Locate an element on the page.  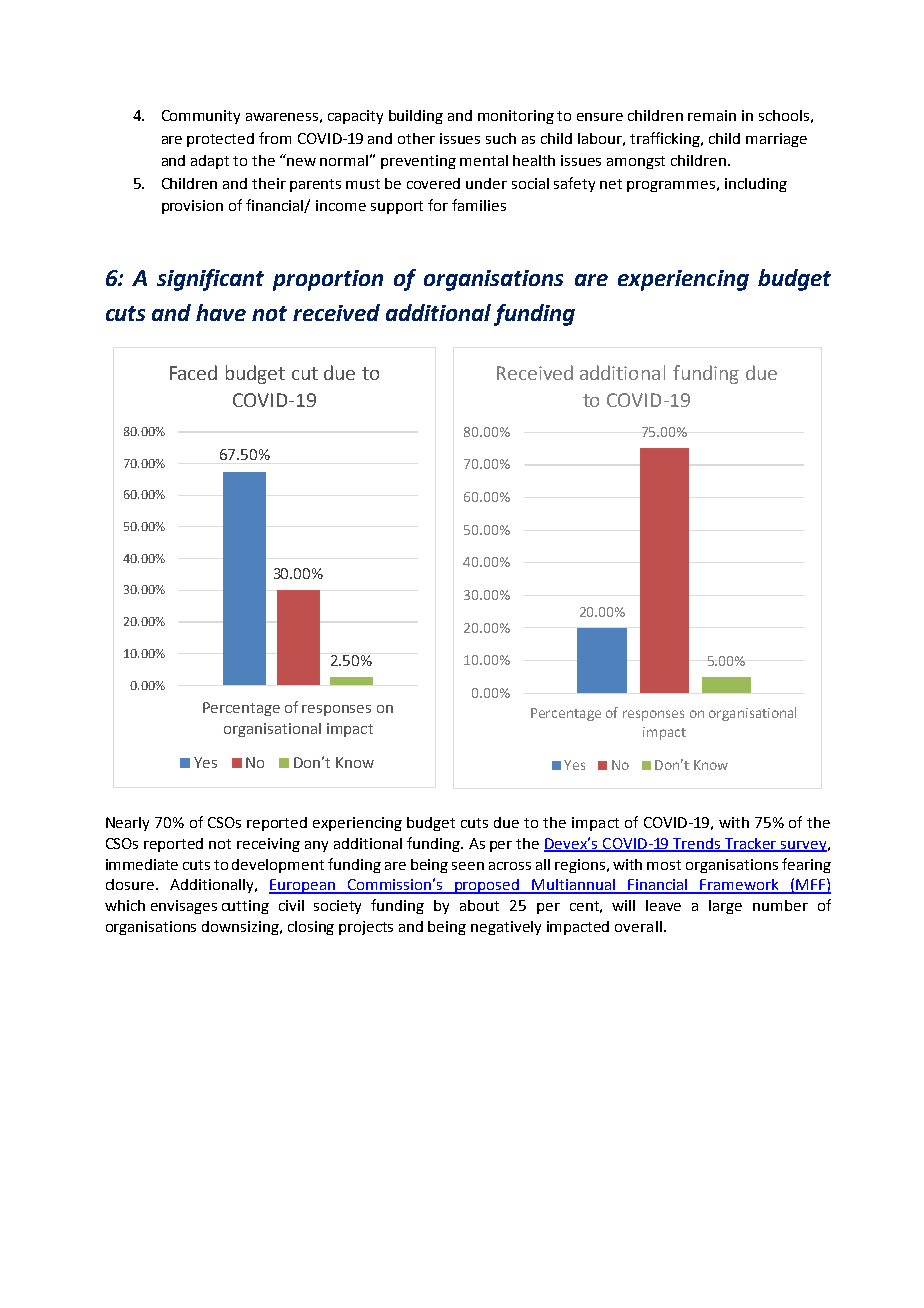
Tracker is located at coordinates (751, 844).
